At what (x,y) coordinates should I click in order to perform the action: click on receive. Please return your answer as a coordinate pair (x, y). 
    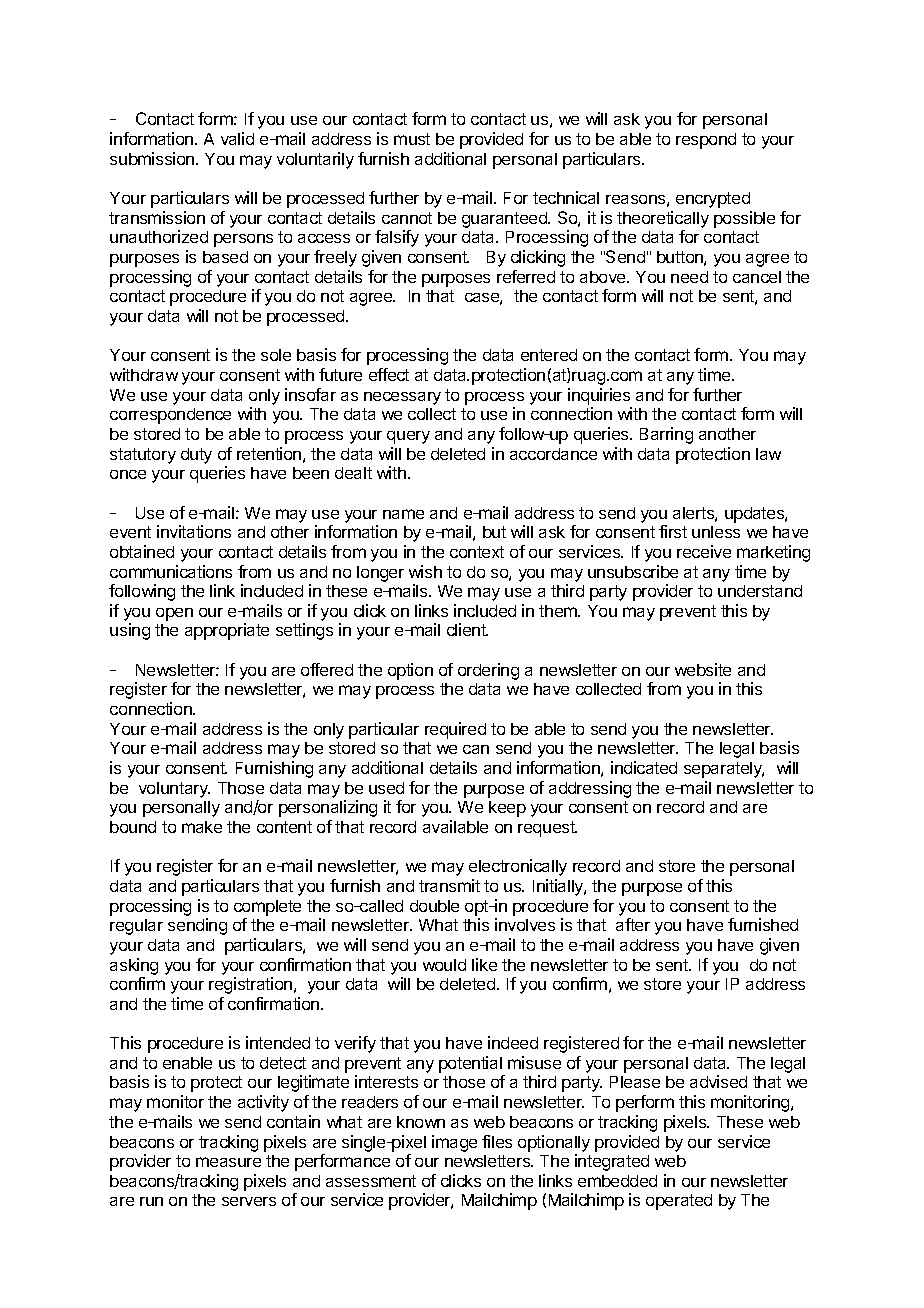
    Looking at the image, I should click on (704, 551).
